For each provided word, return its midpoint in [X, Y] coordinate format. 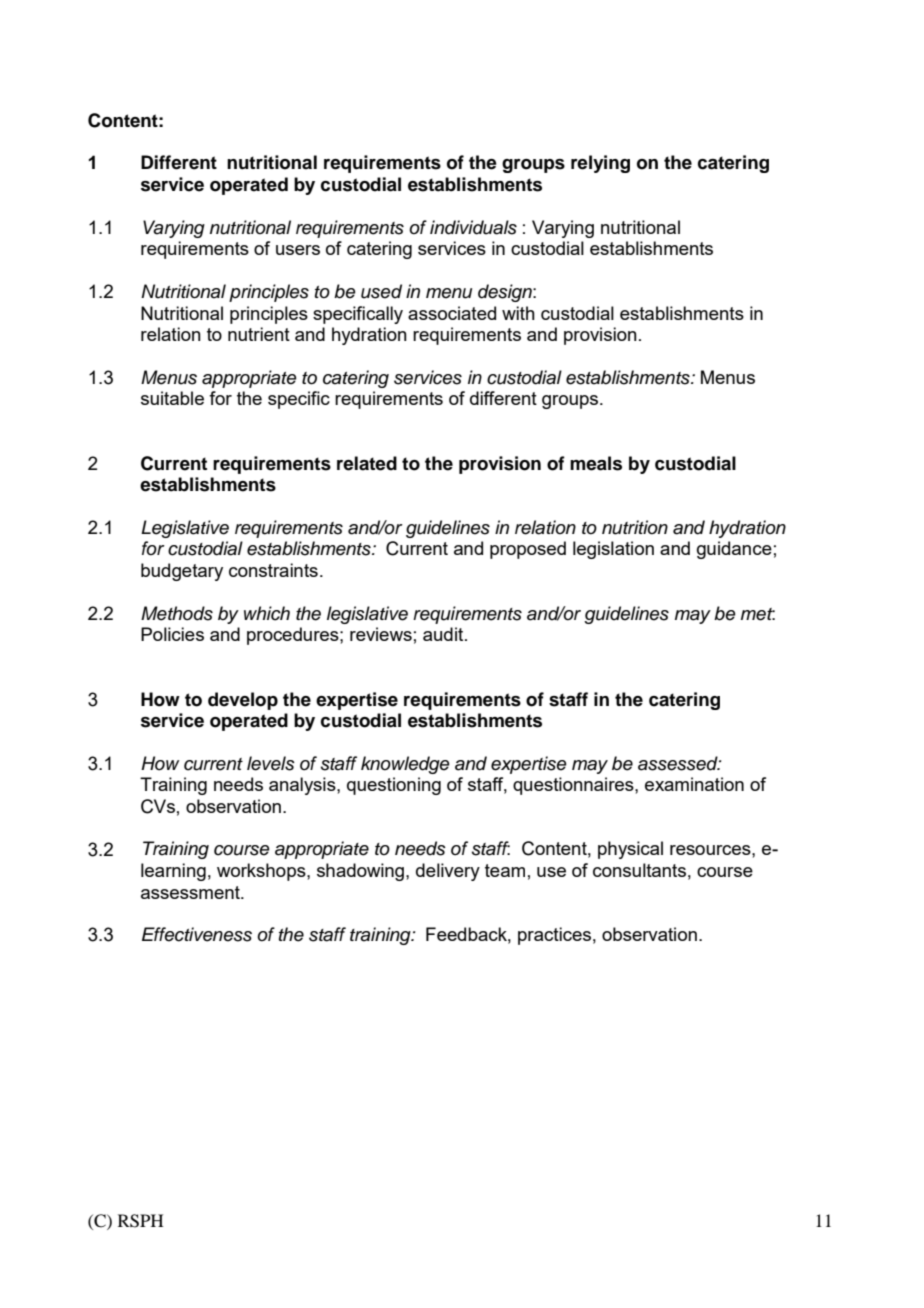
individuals [473, 227]
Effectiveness [197, 934]
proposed [528, 550]
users [298, 250]
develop [243, 701]
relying [600, 164]
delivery [448, 872]
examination [694, 784]
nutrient [259, 334]
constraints [273, 570]
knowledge [405, 765]
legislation [613, 550]
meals [596, 463]
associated [452, 313]
